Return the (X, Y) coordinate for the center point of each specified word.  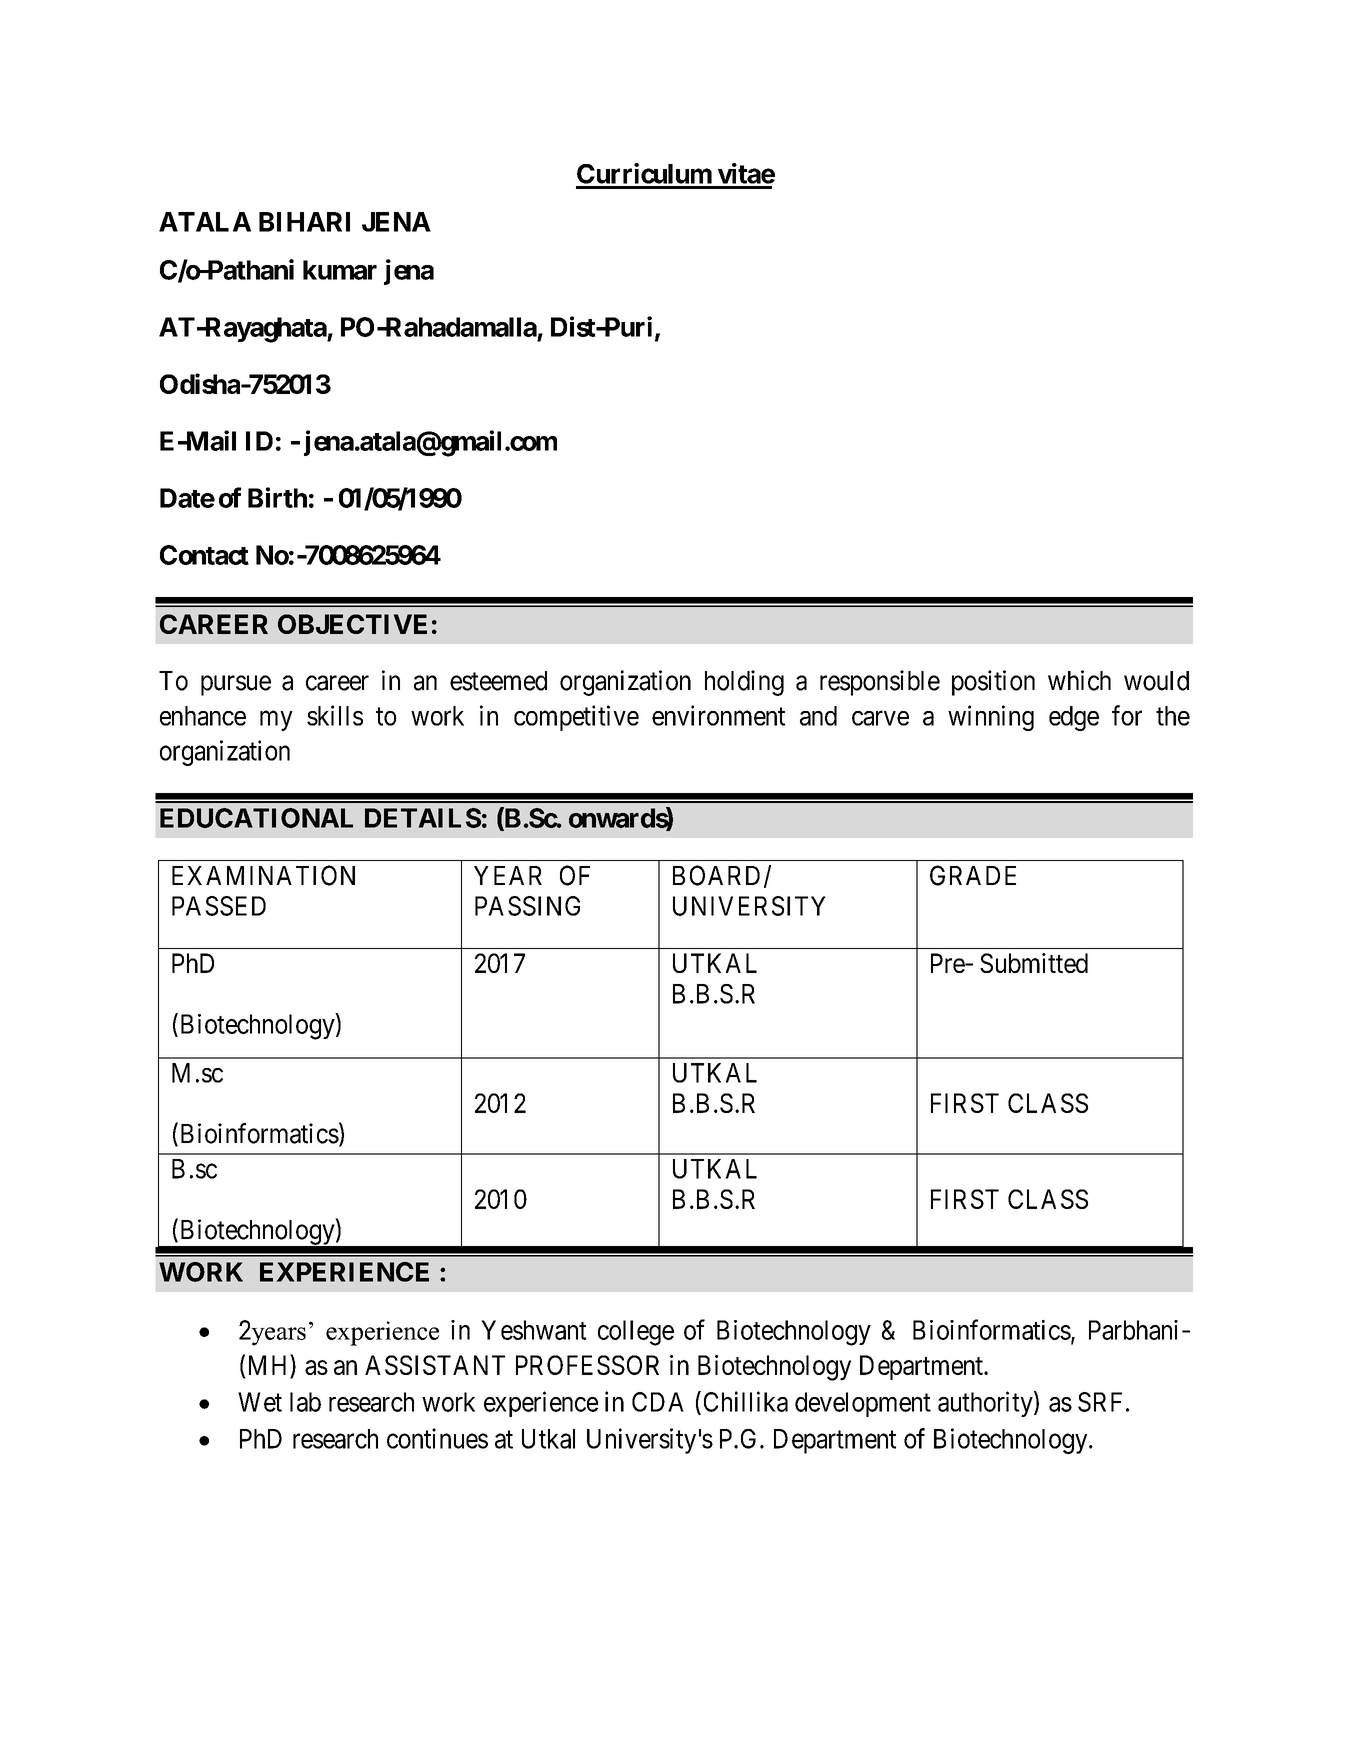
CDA (658, 1402)
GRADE (973, 875)
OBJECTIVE (352, 624)
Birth (277, 497)
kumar (340, 270)
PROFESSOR (587, 1365)
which (1079, 680)
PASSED (219, 906)
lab (305, 1402)
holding (744, 683)
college (636, 1333)
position (993, 683)
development (863, 1404)
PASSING (527, 906)
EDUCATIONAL (256, 818)
